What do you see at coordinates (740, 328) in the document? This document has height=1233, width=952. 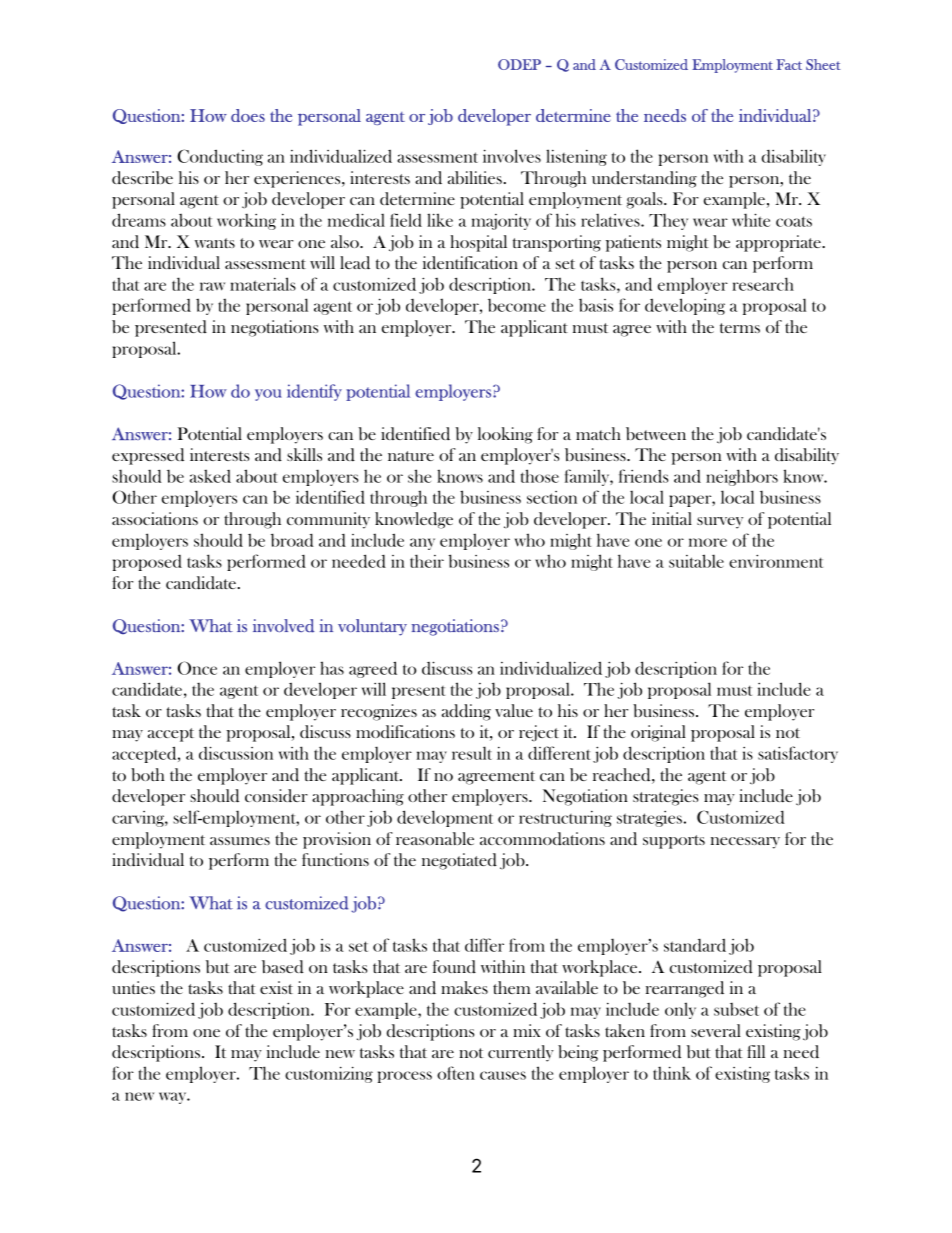 I see `terms` at bounding box center [740, 328].
